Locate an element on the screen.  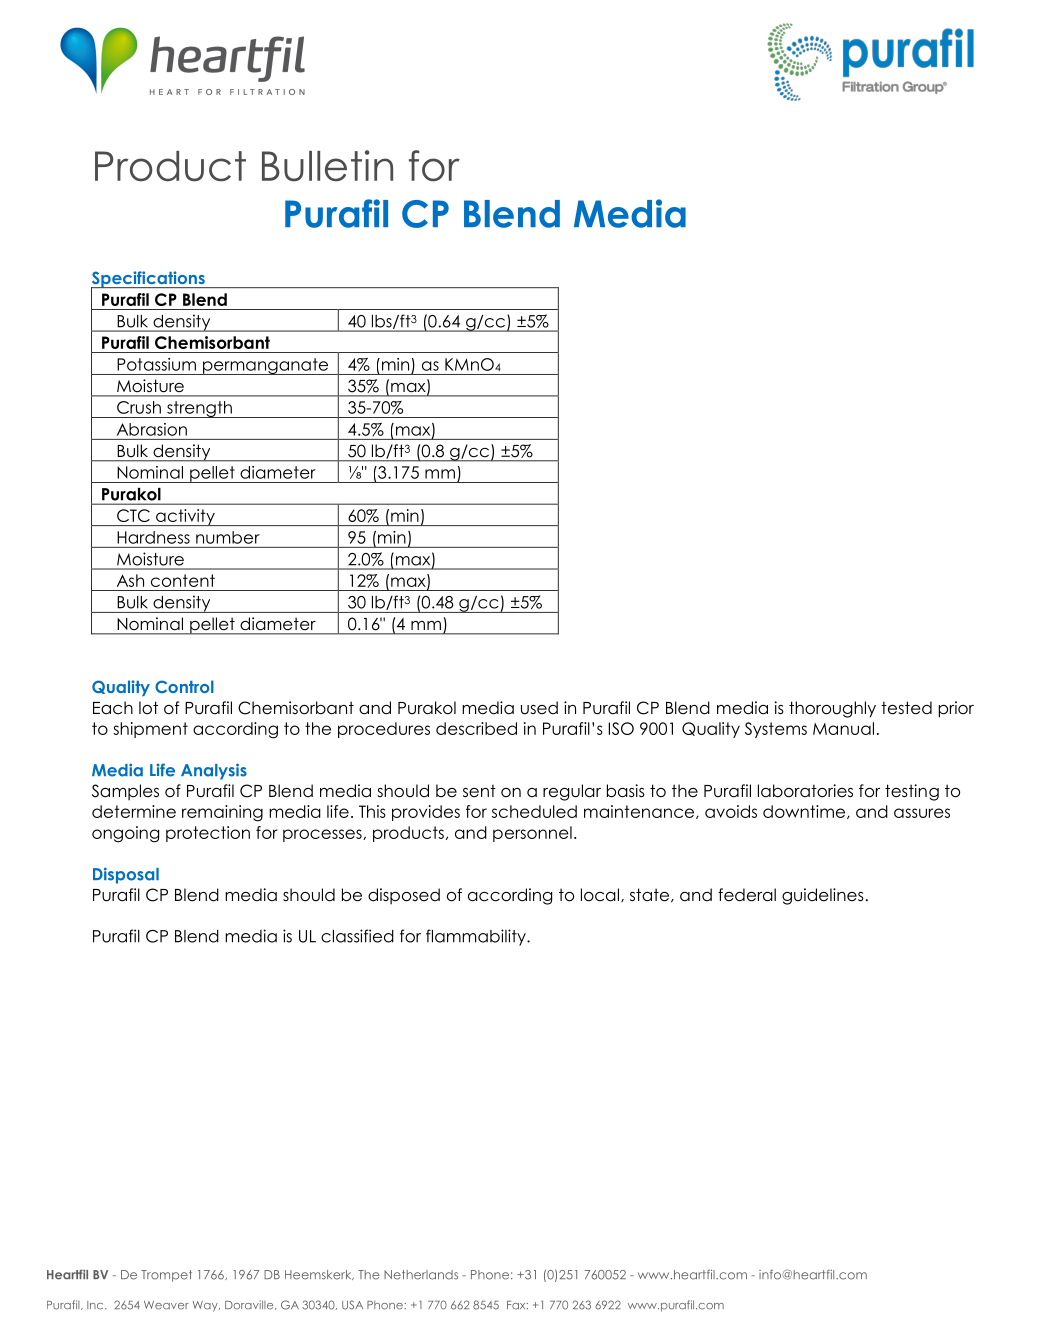
Way is located at coordinates (206, 1306).
